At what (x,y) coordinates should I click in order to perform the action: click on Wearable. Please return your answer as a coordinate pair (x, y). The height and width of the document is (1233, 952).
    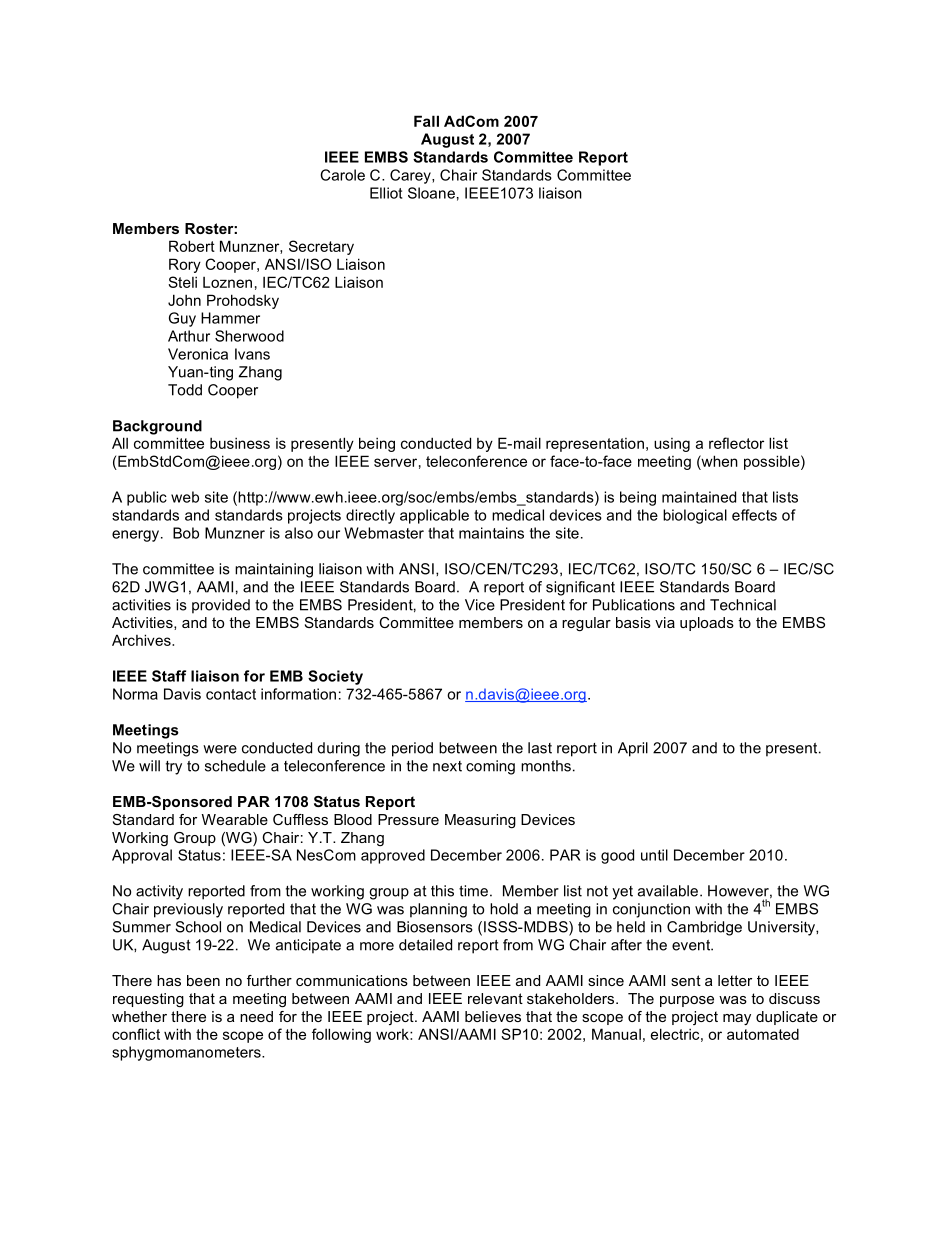
    Looking at the image, I should click on (235, 819).
